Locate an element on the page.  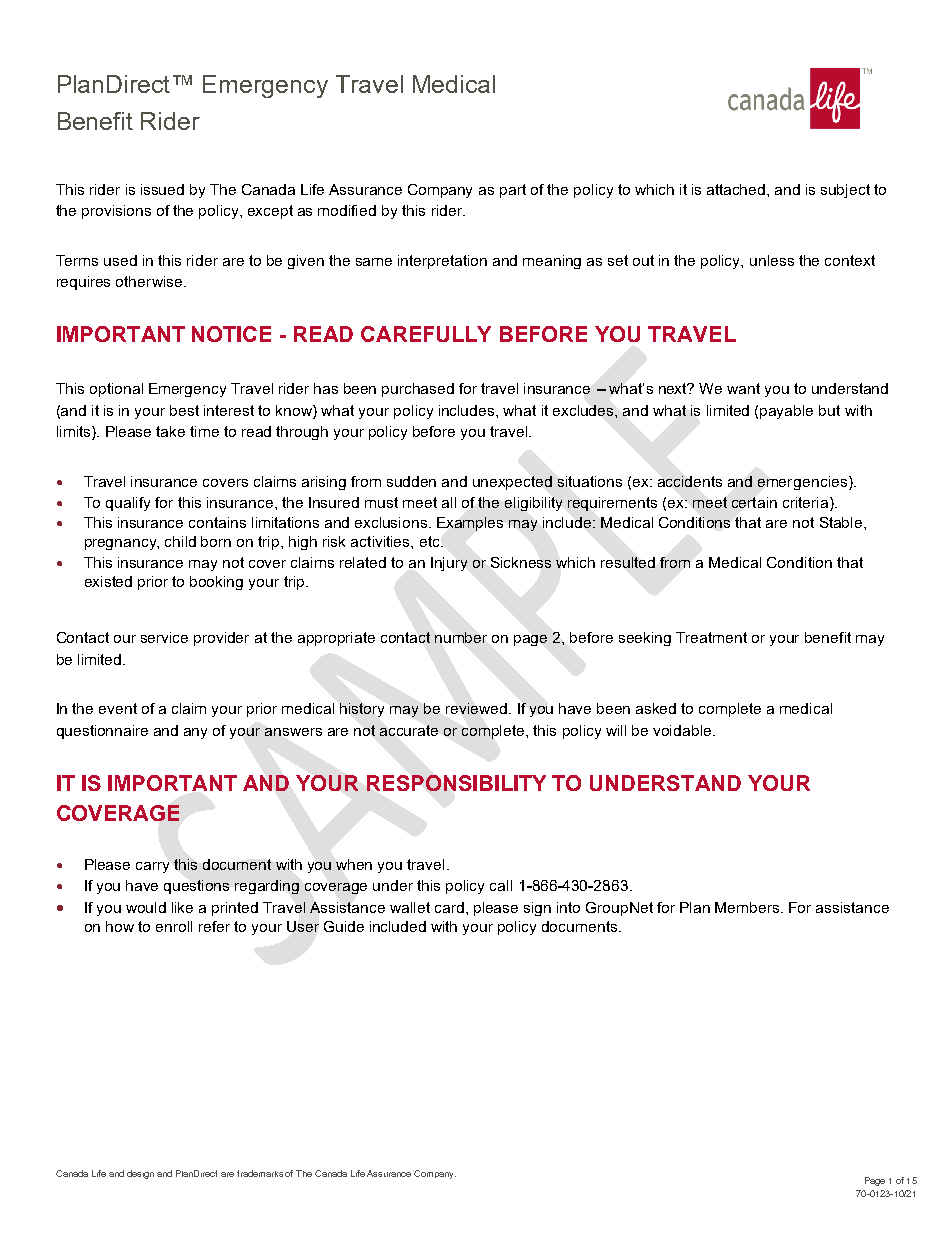
part is located at coordinates (513, 191).
